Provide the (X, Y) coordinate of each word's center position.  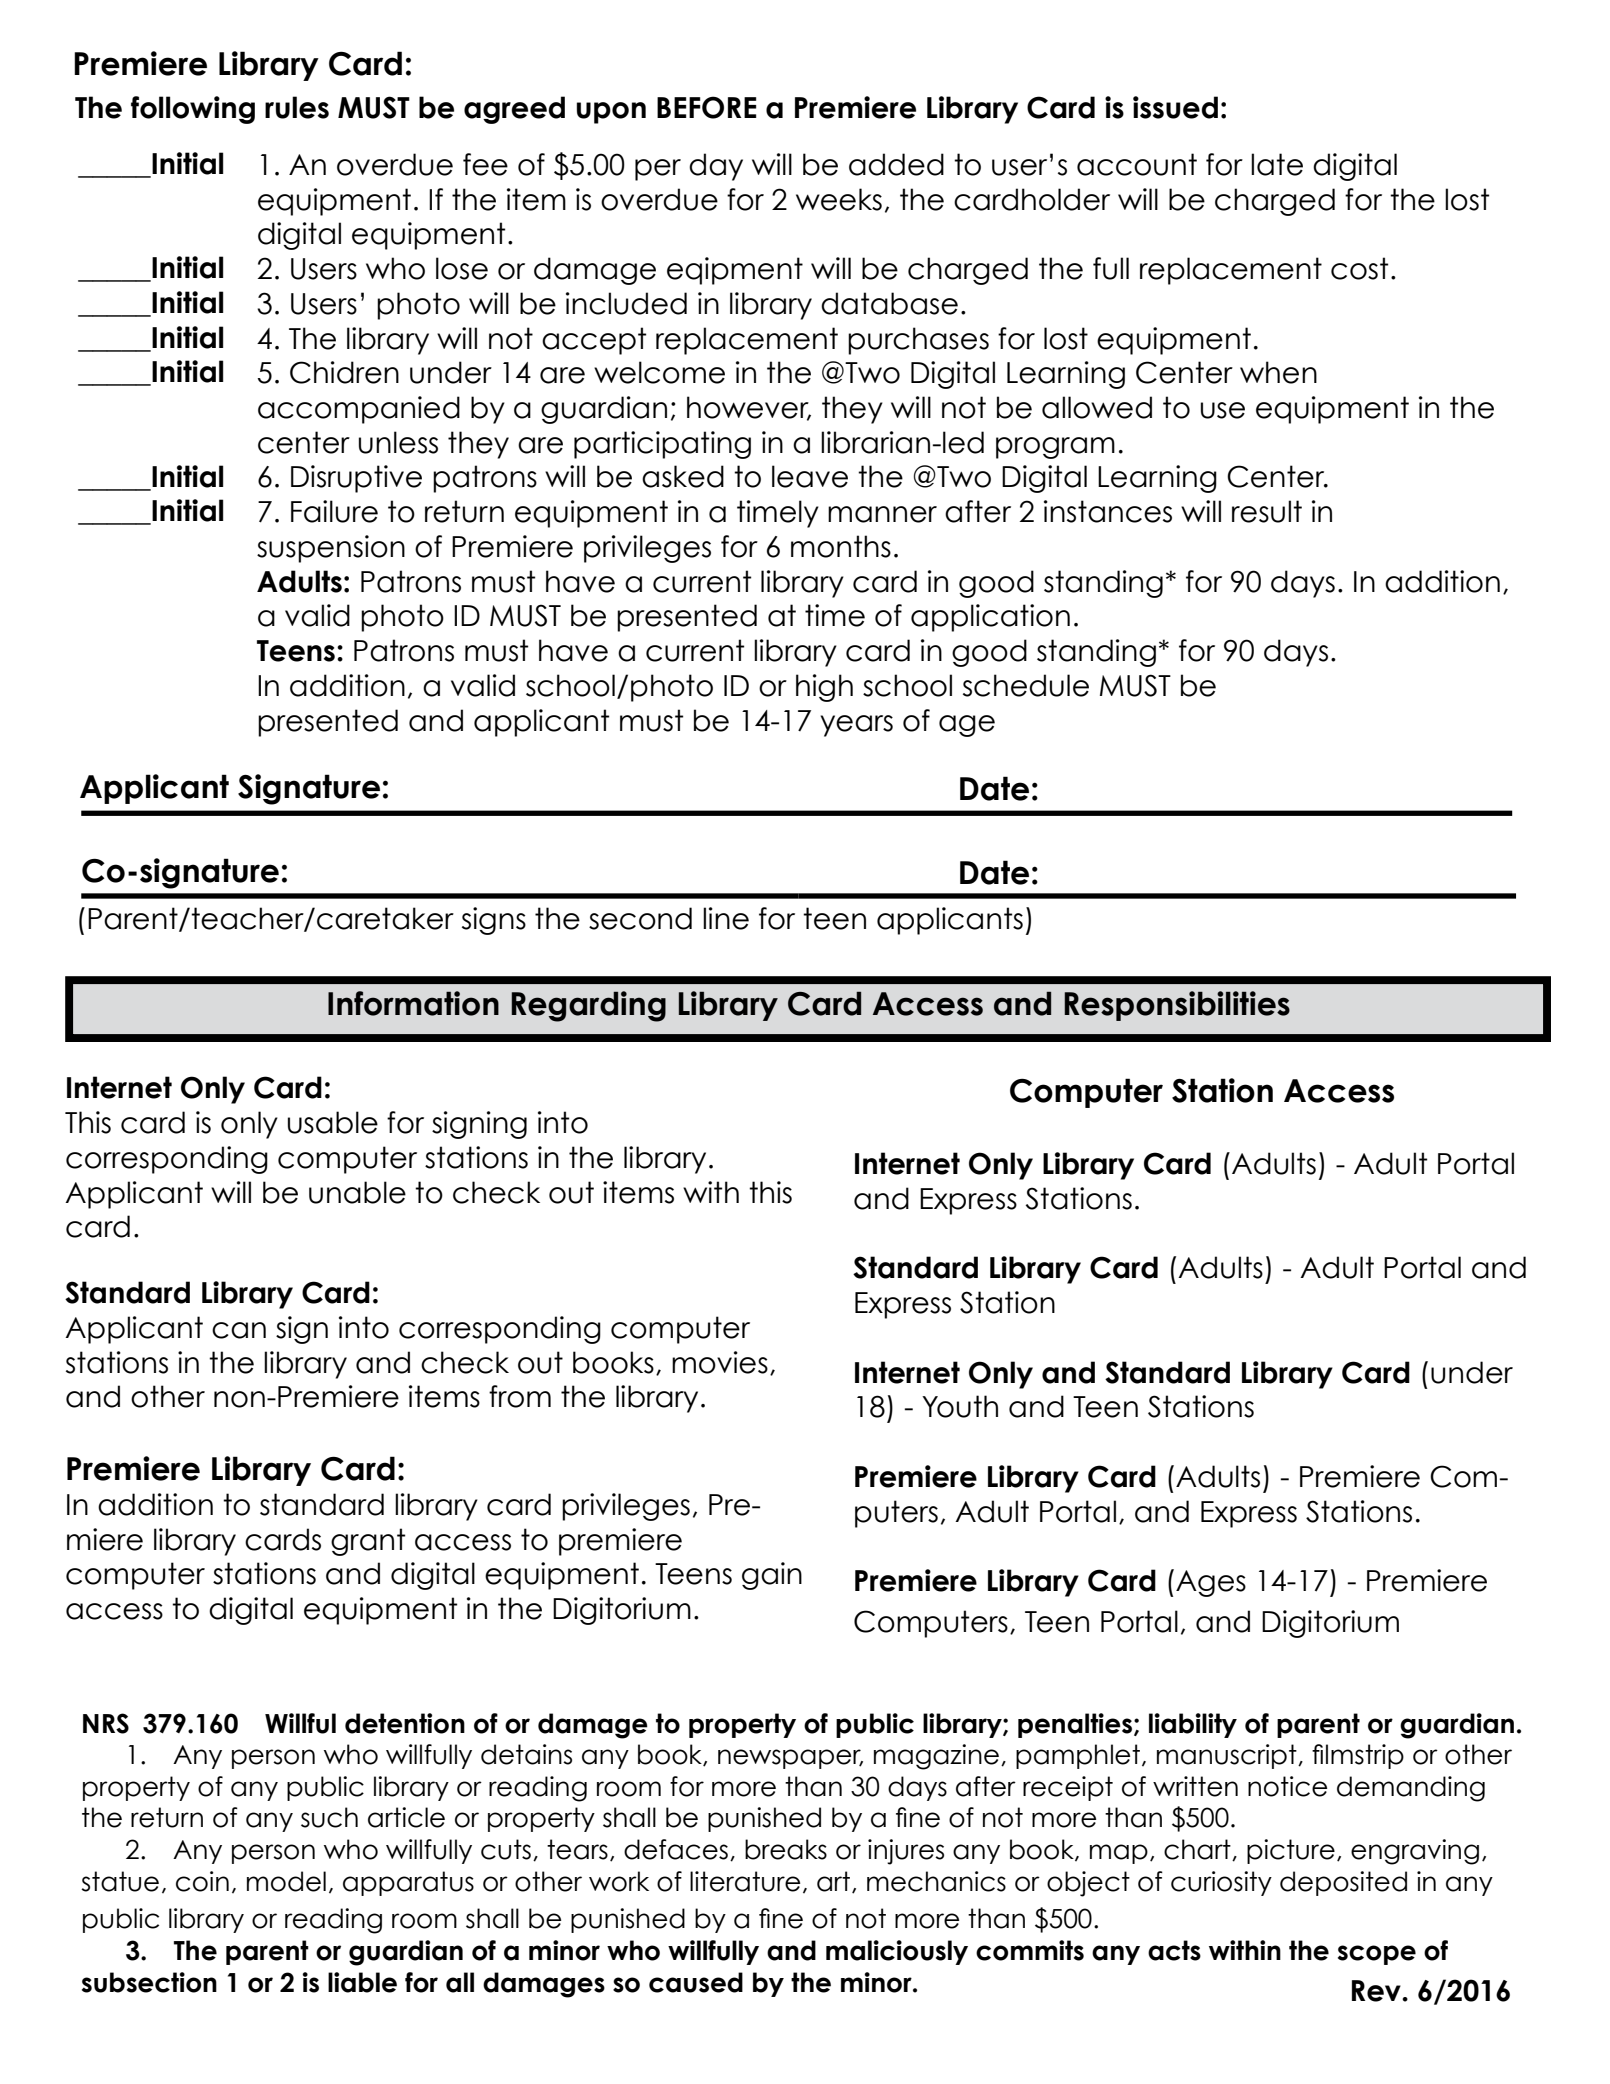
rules (297, 107)
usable (333, 1122)
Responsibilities (1177, 1006)
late (1277, 164)
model (286, 1881)
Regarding (588, 1006)
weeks (839, 199)
